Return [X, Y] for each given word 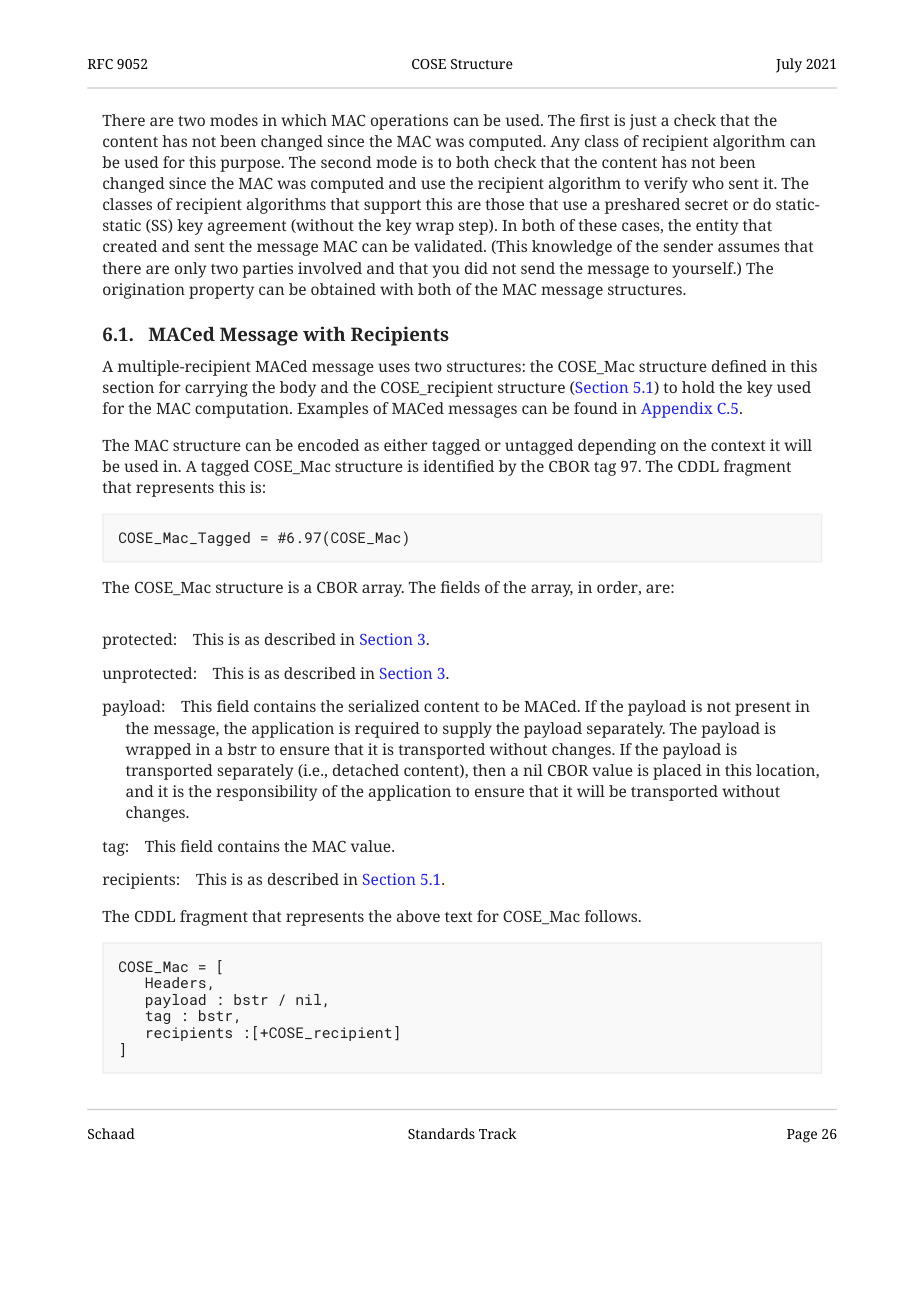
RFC [100, 64]
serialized [384, 706]
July [789, 65]
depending [617, 447]
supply [467, 730]
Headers [175, 982]
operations [409, 122]
